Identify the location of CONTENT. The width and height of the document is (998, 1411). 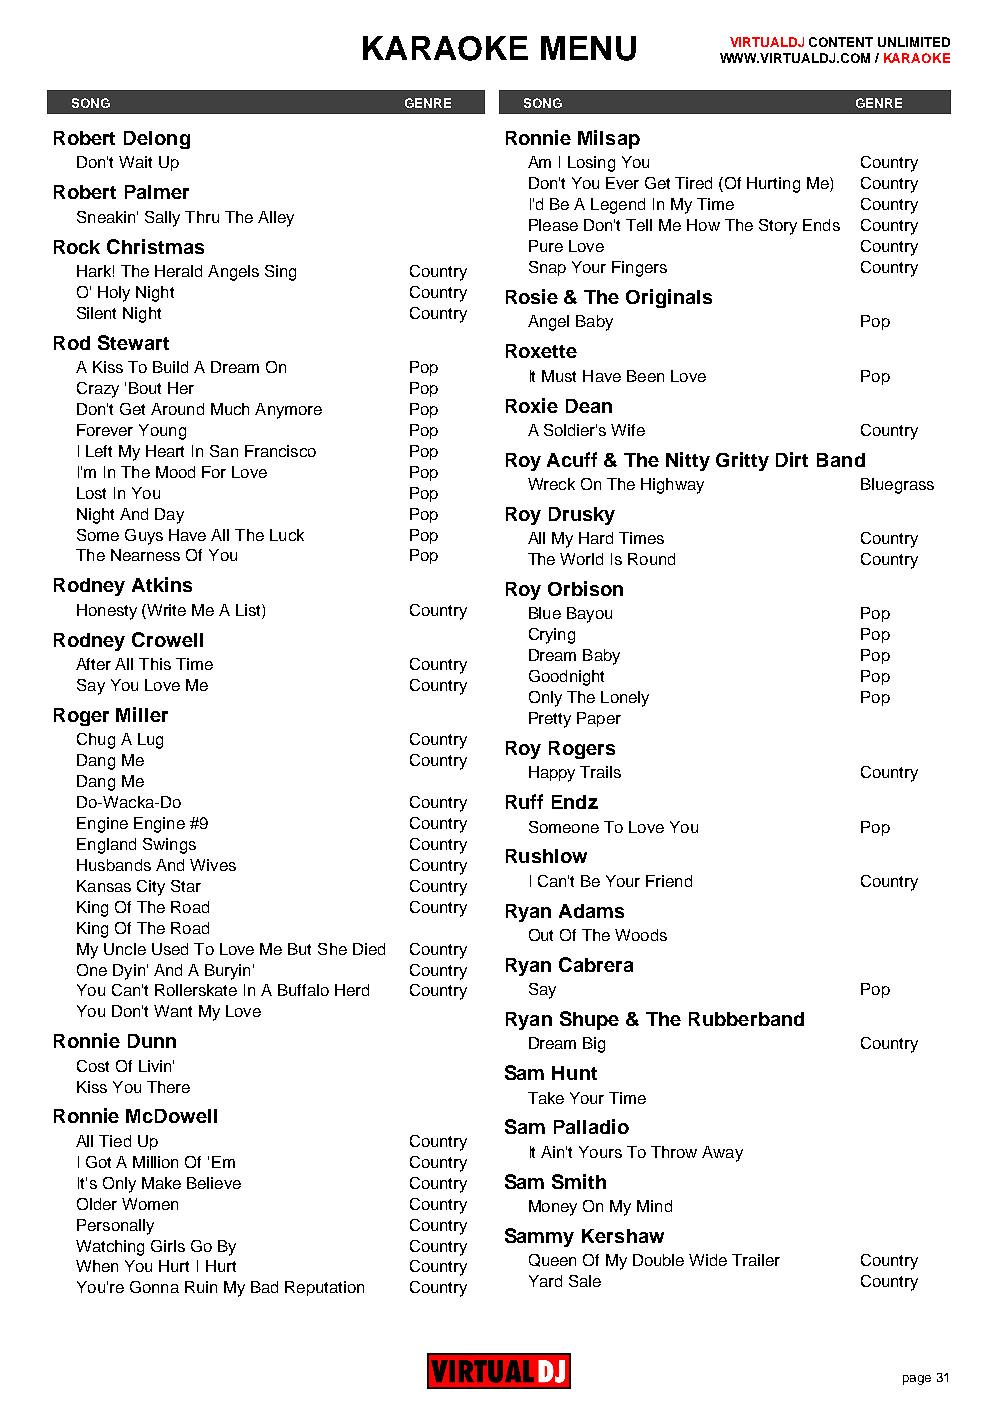
(841, 42).
